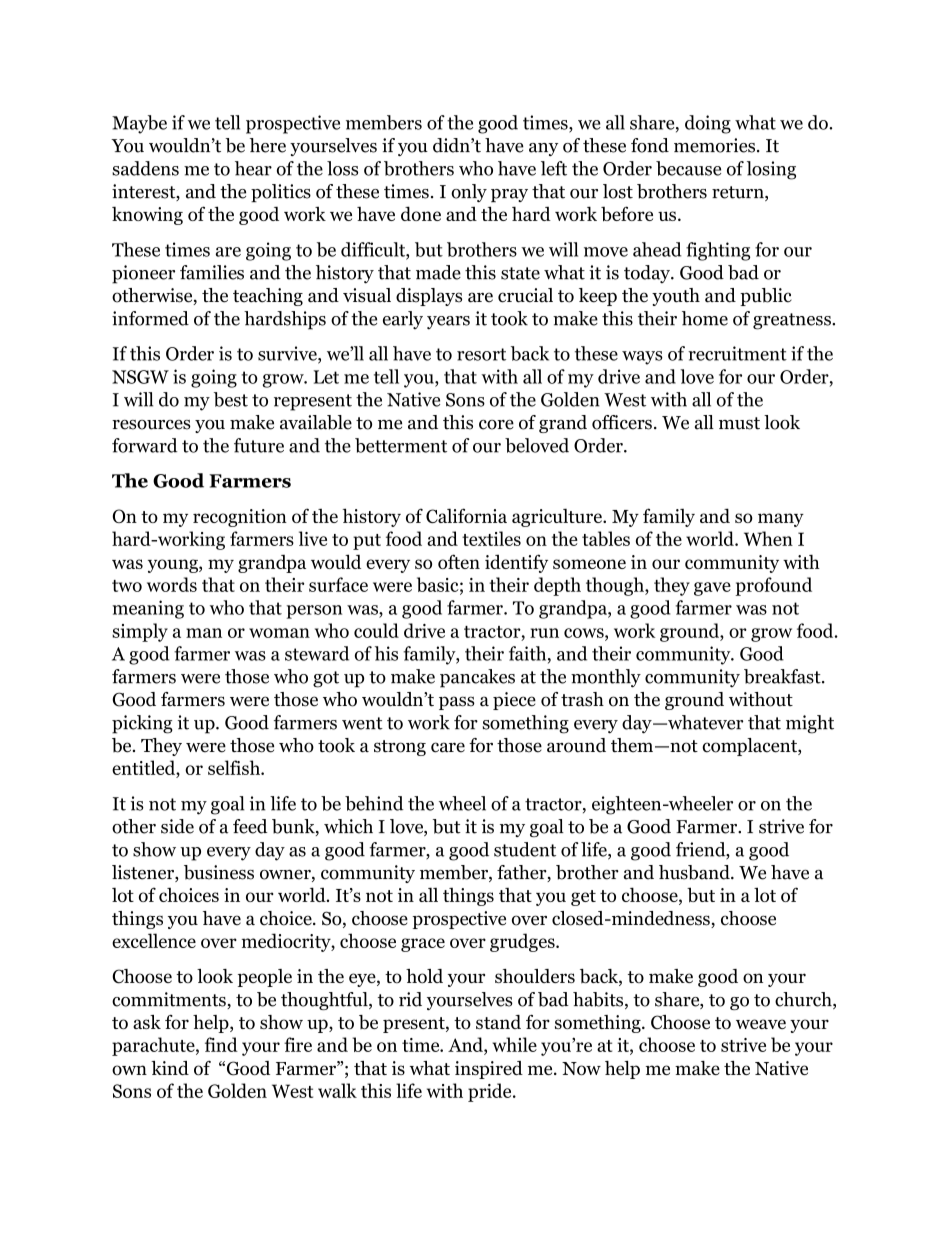 The width and height of the image is (952, 1233). What do you see at coordinates (716, 145) in the image?
I see `memories` at bounding box center [716, 145].
